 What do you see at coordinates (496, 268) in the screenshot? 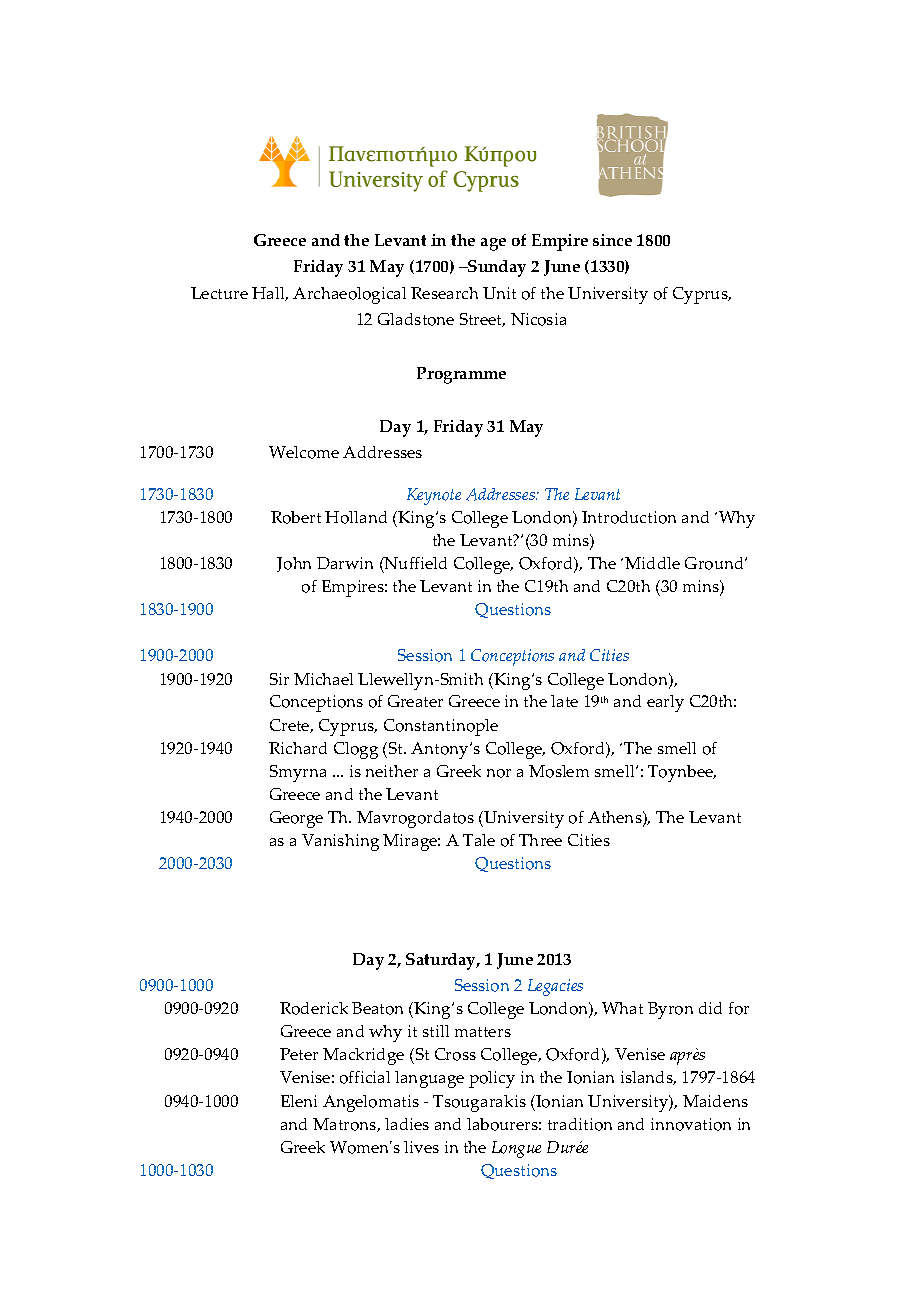
I see `Sunday` at bounding box center [496, 268].
